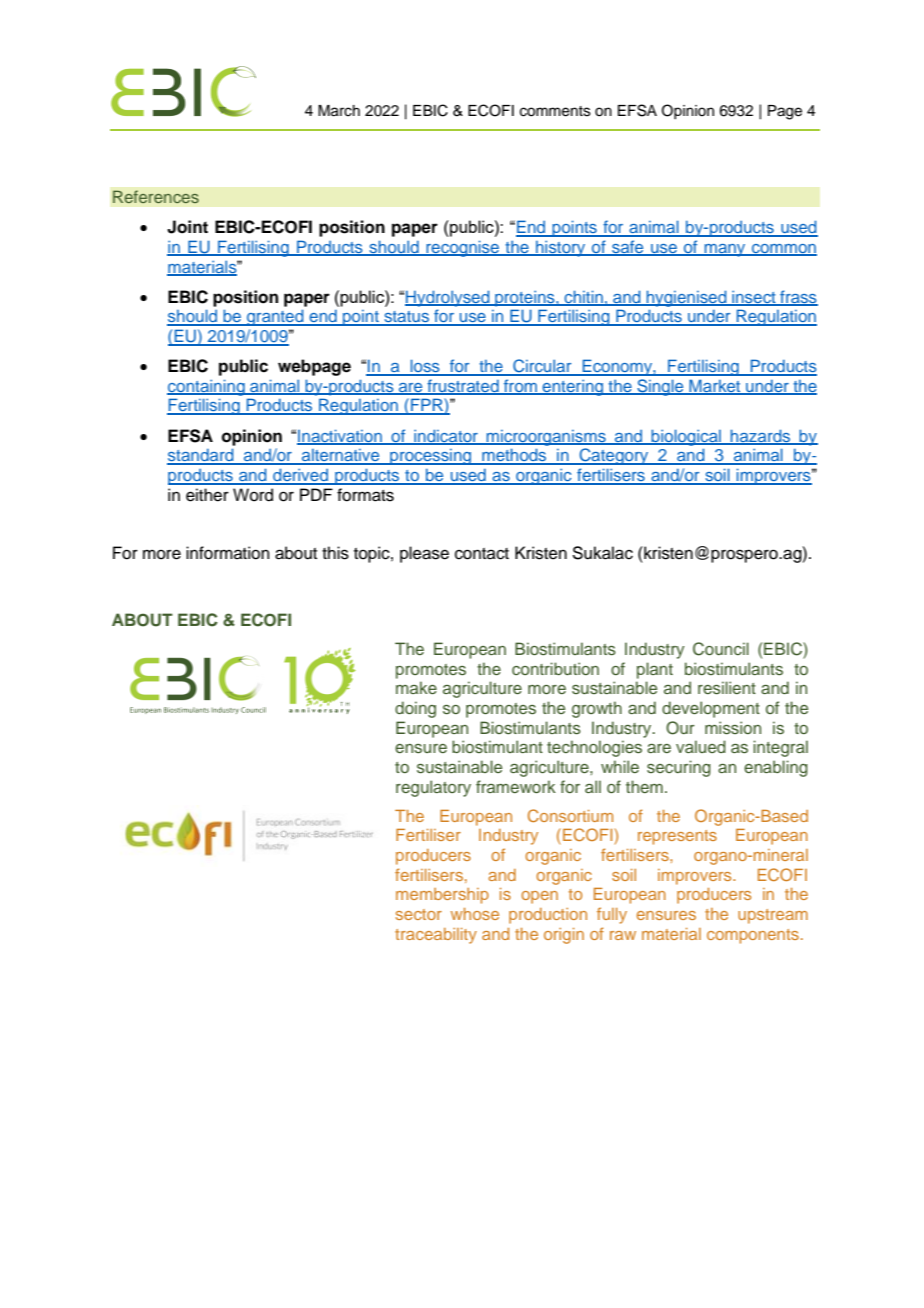 Image resolution: width=924 pixels, height=1308 pixels. Describe the element at coordinates (419, 914) in the document. I see `sector` at that location.
